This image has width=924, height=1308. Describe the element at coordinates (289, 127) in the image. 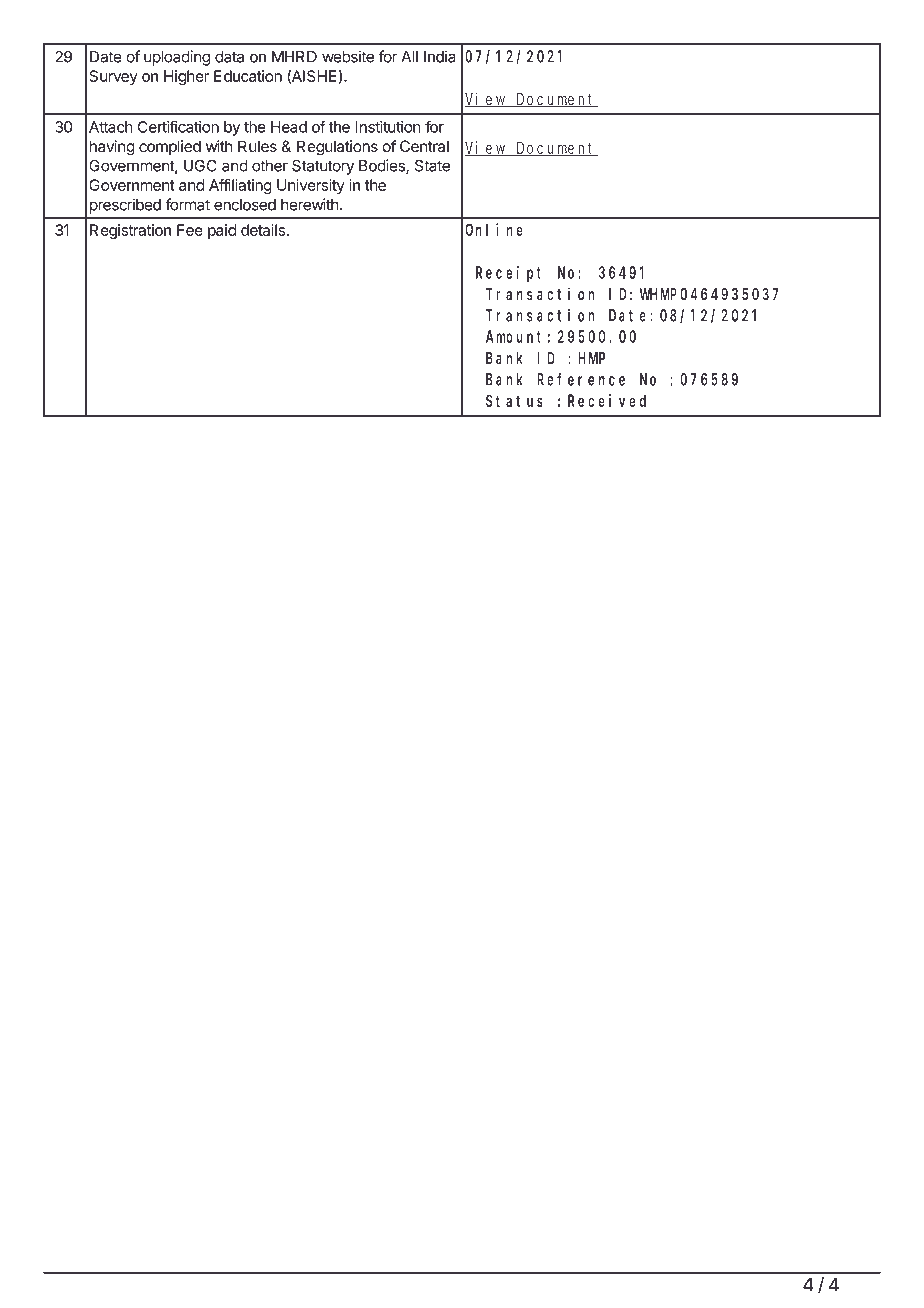

I see `Head` at that location.
